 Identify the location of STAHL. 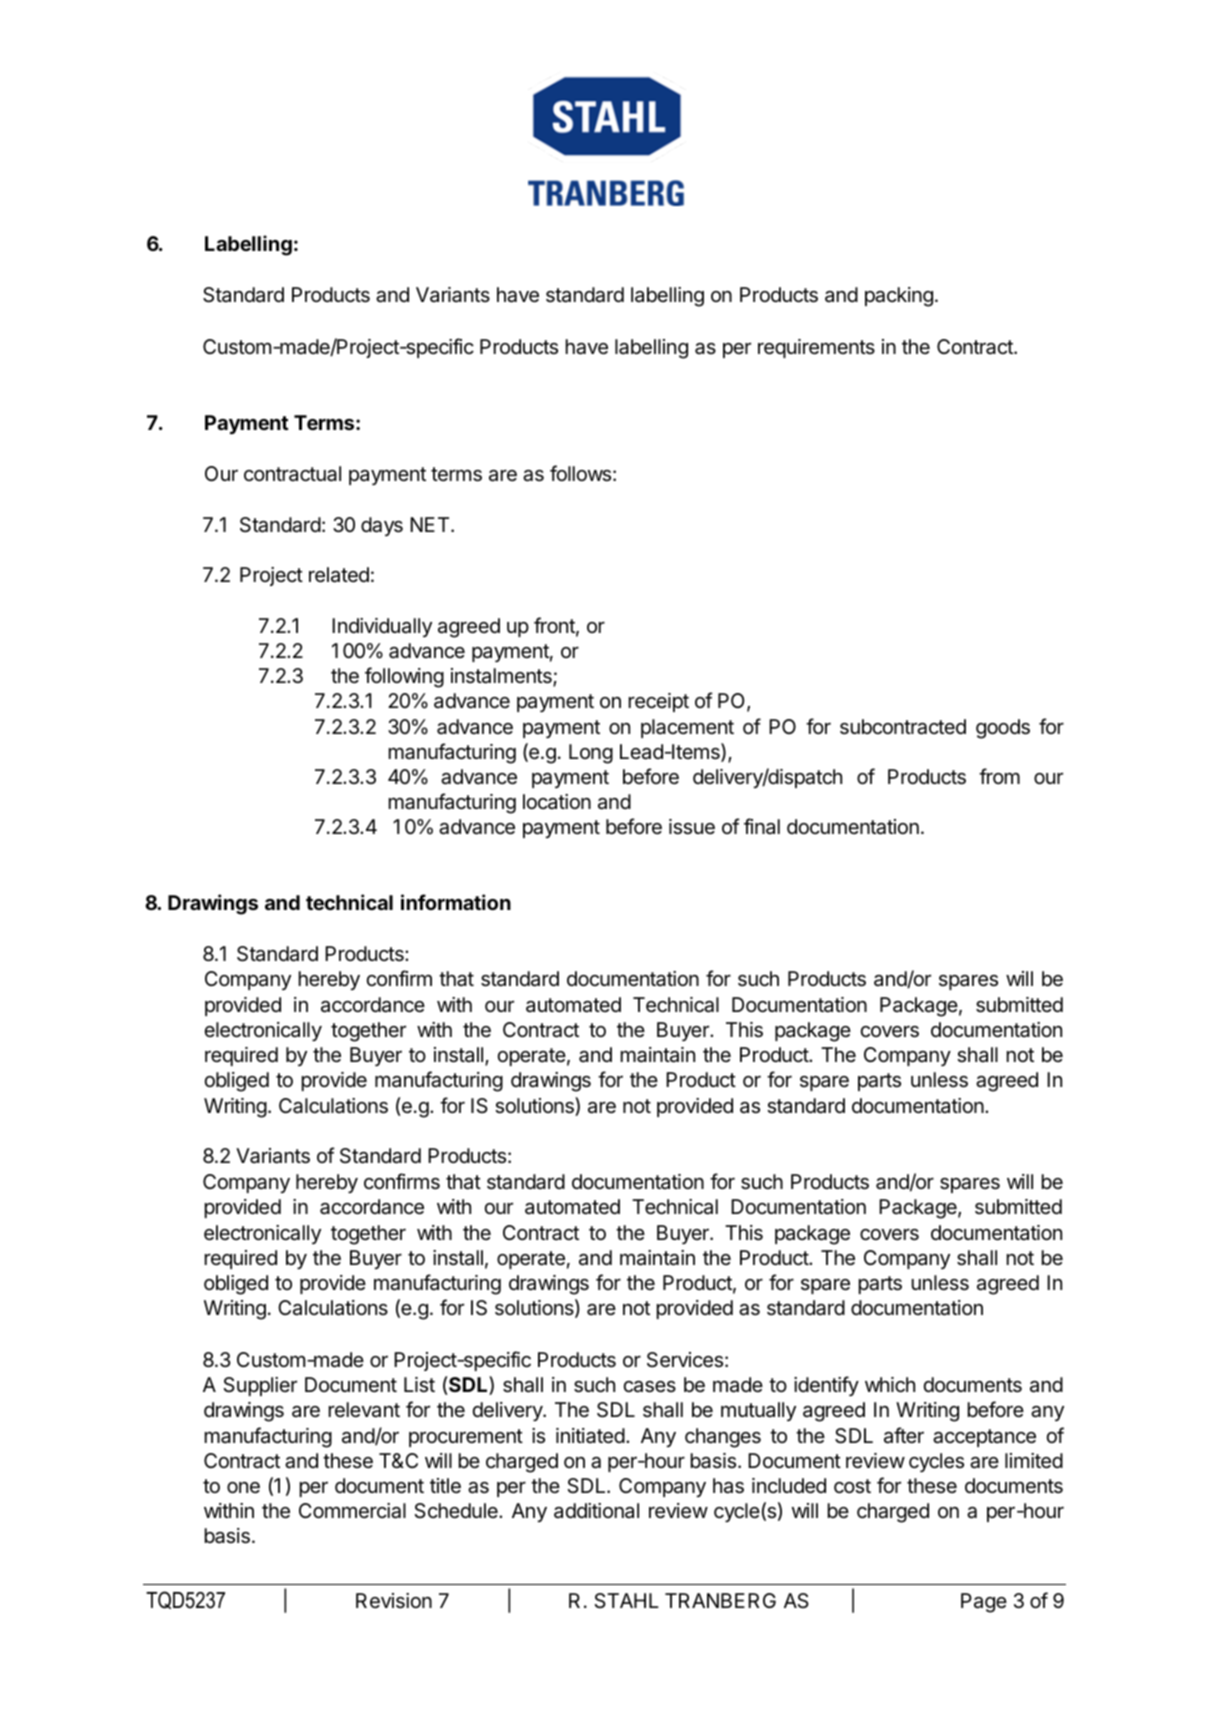
(626, 1600).
